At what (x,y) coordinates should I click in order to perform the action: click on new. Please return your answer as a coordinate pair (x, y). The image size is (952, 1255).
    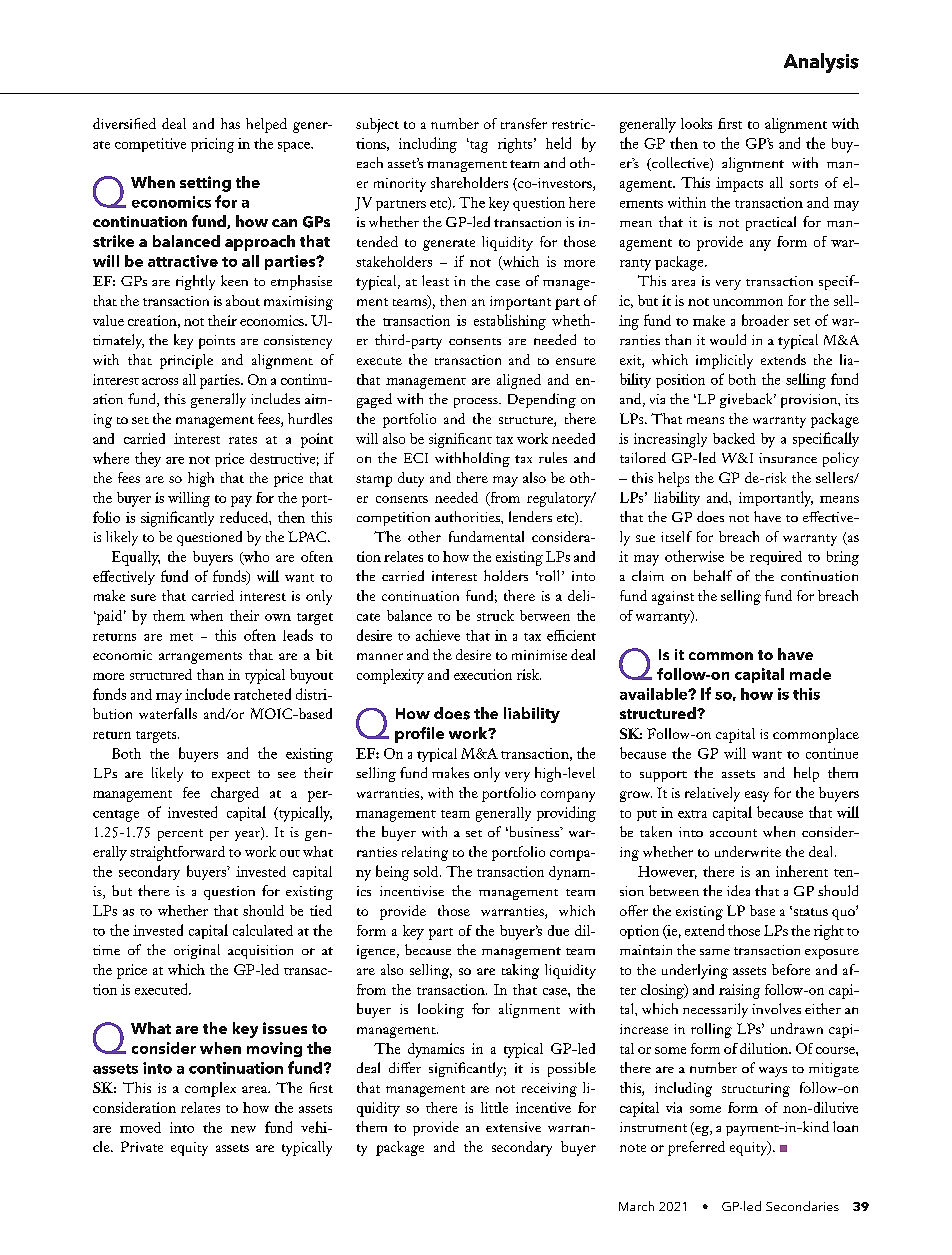
    Looking at the image, I should click on (243, 1129).
